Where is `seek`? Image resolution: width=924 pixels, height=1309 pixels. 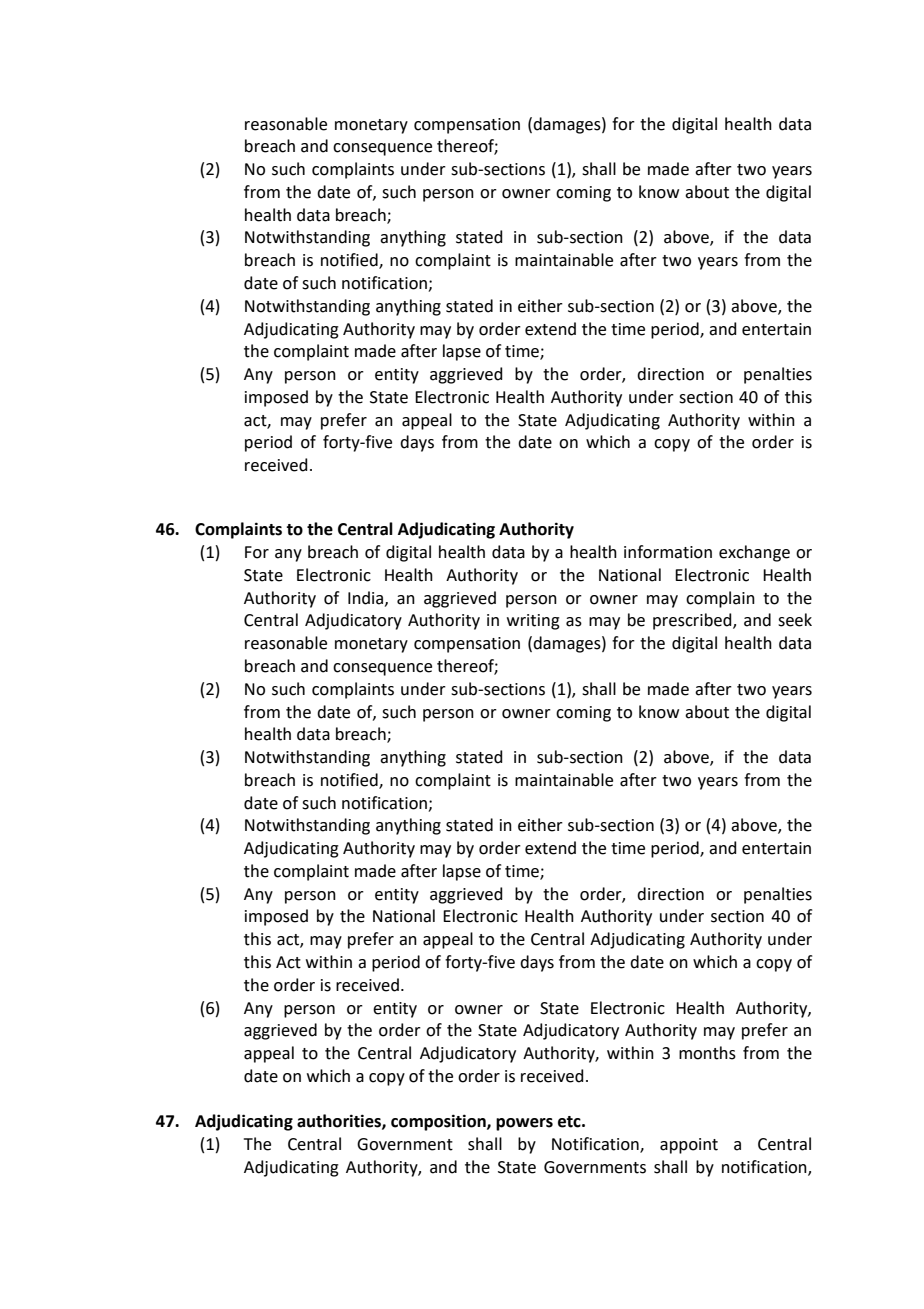
seek is located at coordinates (795, 620).
